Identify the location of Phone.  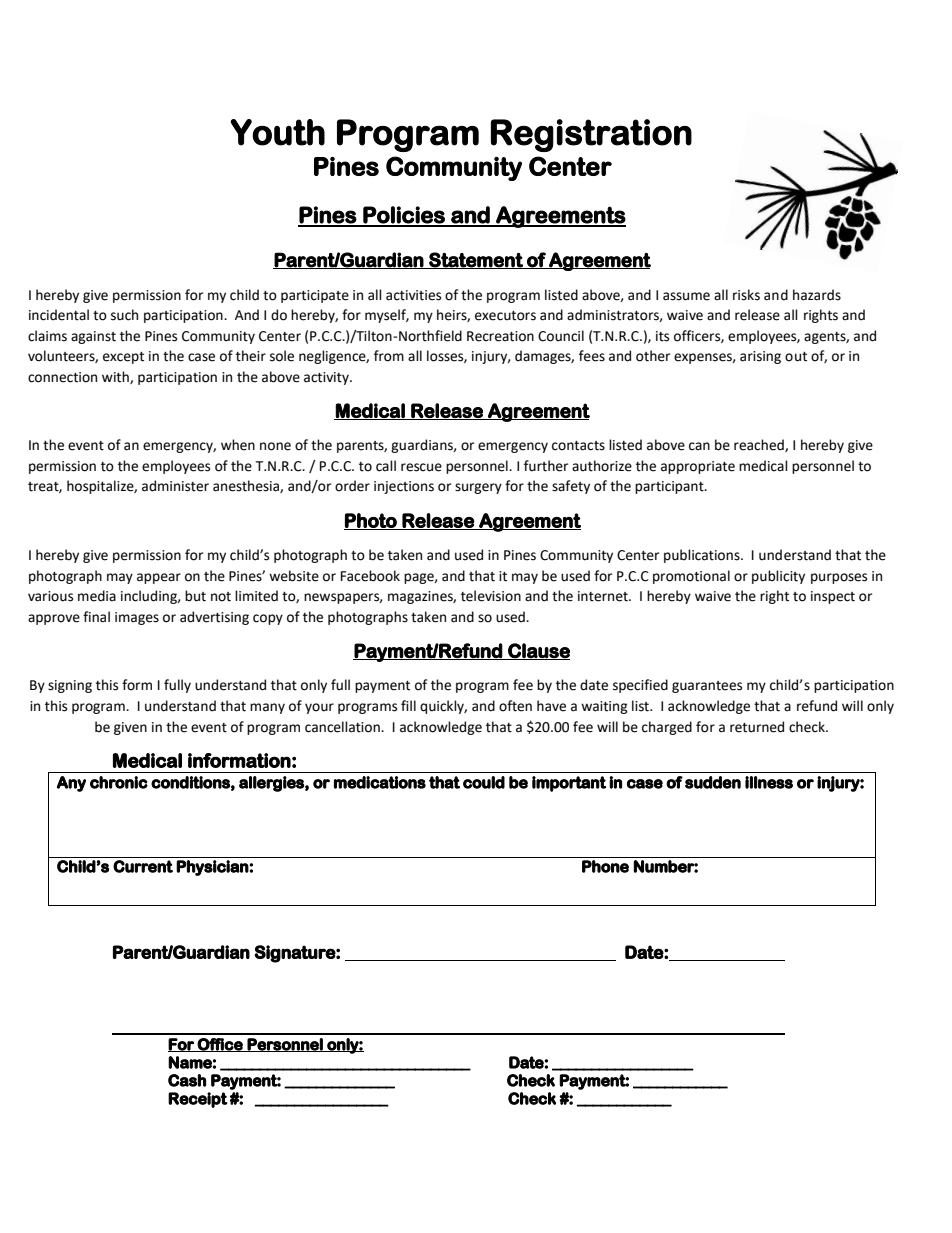
(605, 866).
